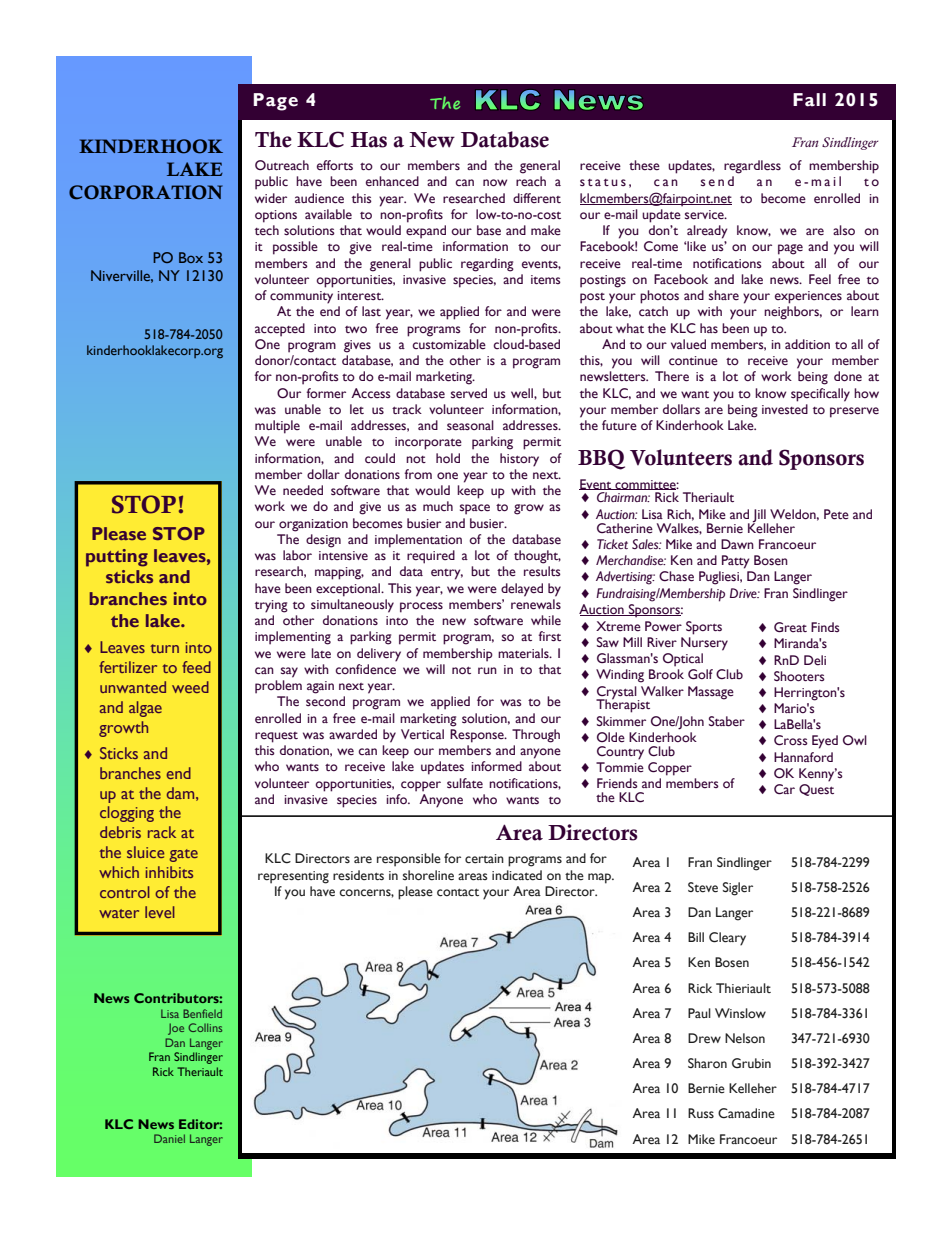 The width and height of the screenshot is (952, 1233). Describe the element at coordinates (809, 100) in the screenshot. I see `Fall` at that location.
